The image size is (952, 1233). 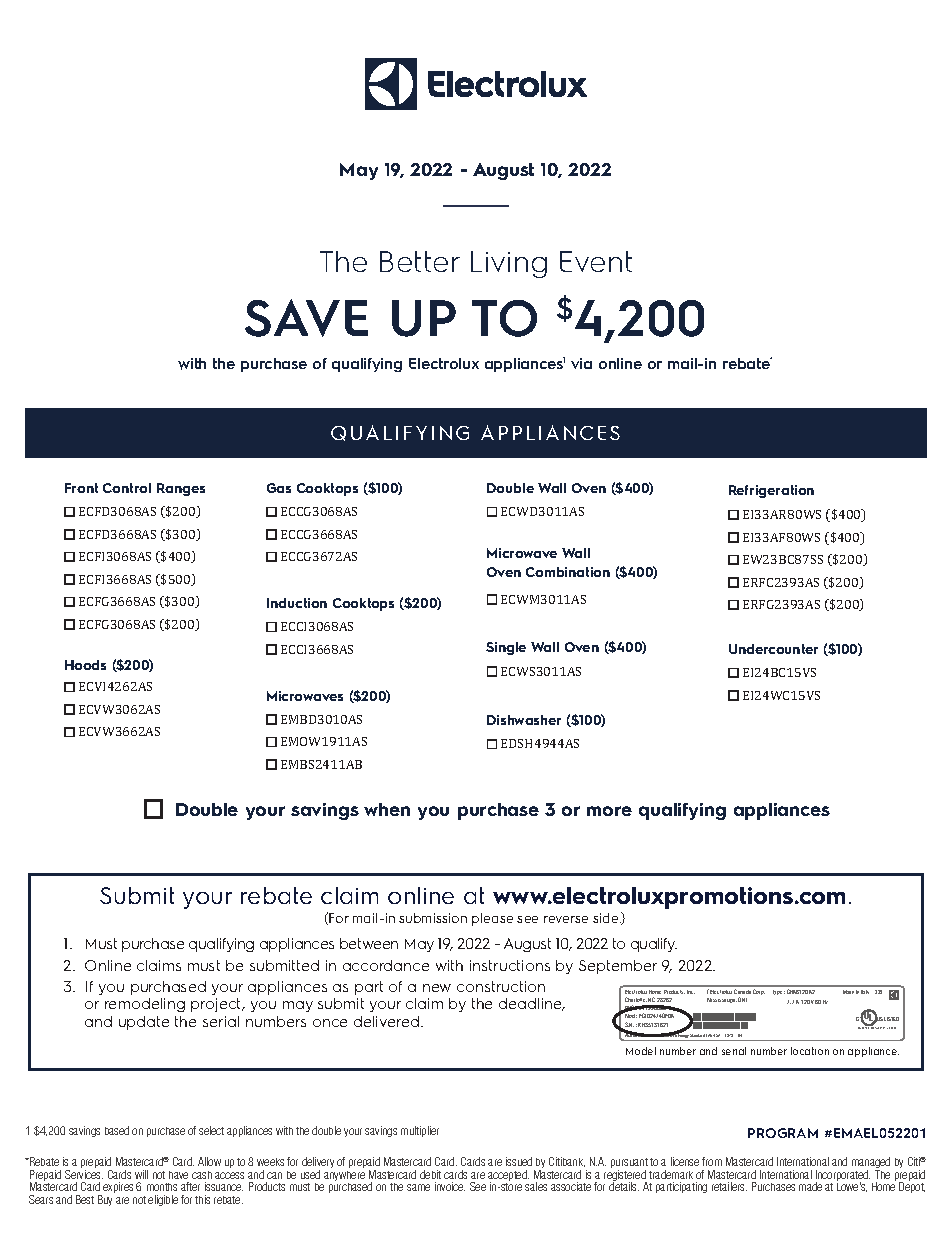 What do you see at coordinates (609, 811) in the page?
I see `more` at bounding box center [609, 811].
